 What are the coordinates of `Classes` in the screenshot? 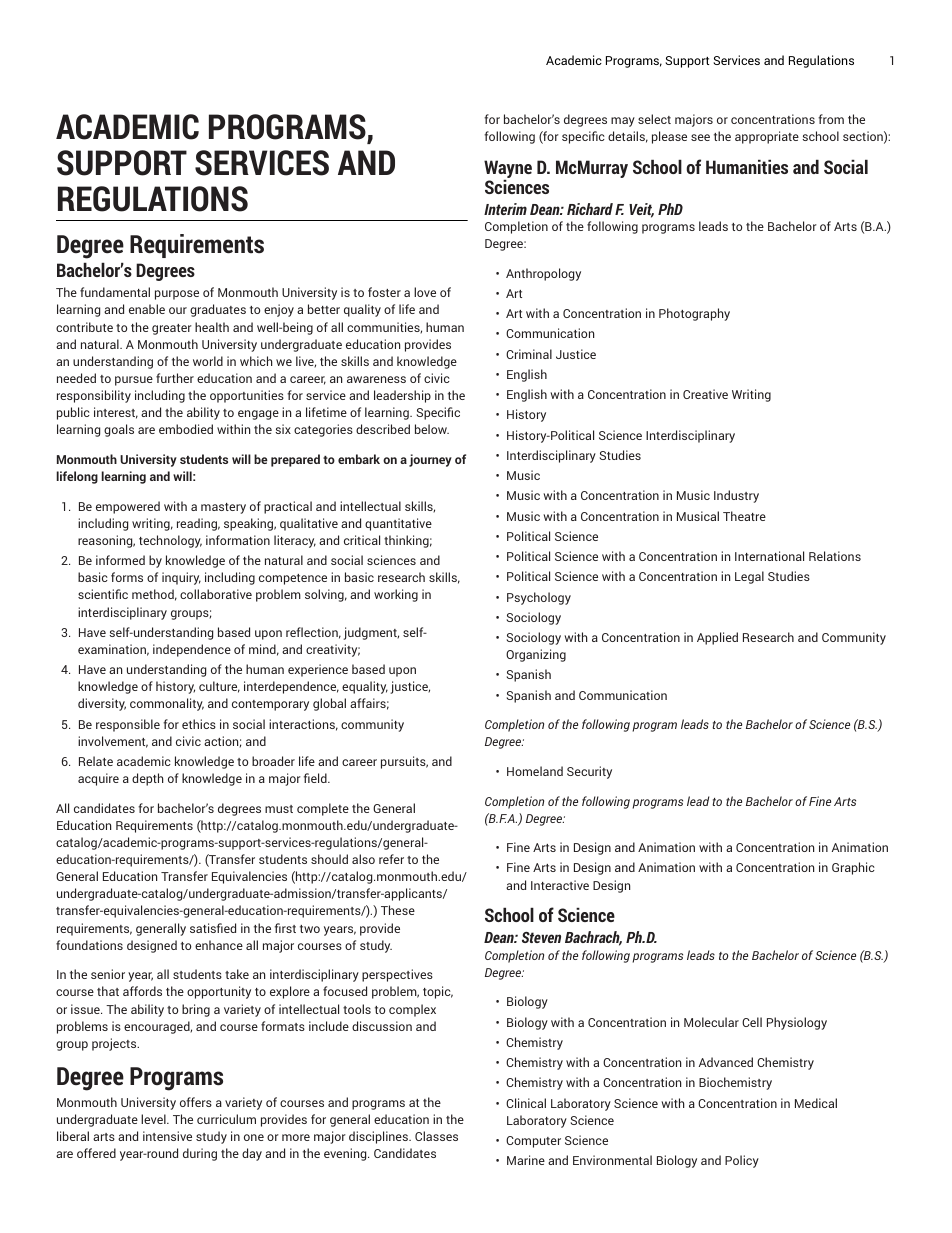 It's located at (436, 1136).
